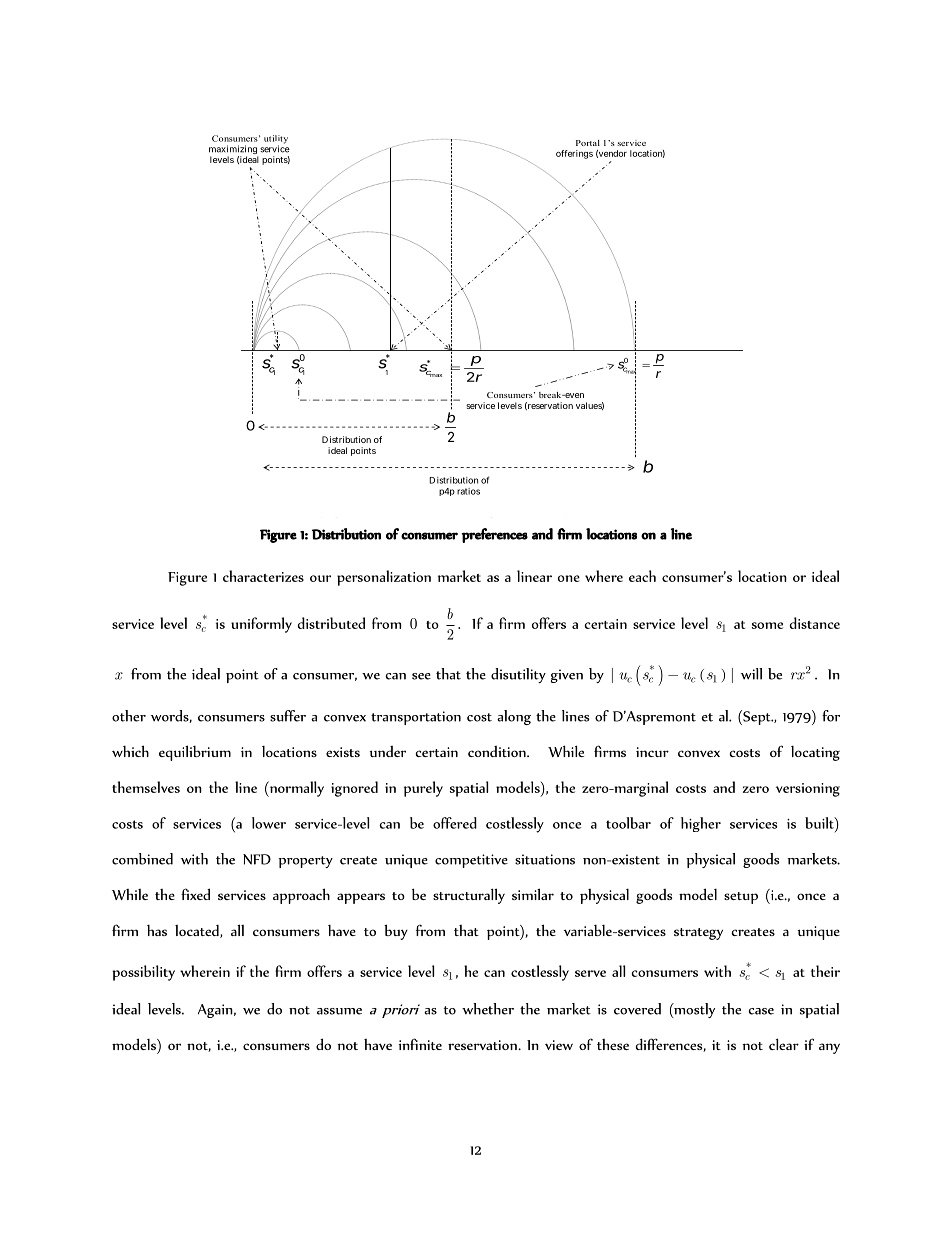  What do you see at coordinates (233, 151) in the screenshot?
I see `maximizing` at bounding box center [233, 151].
